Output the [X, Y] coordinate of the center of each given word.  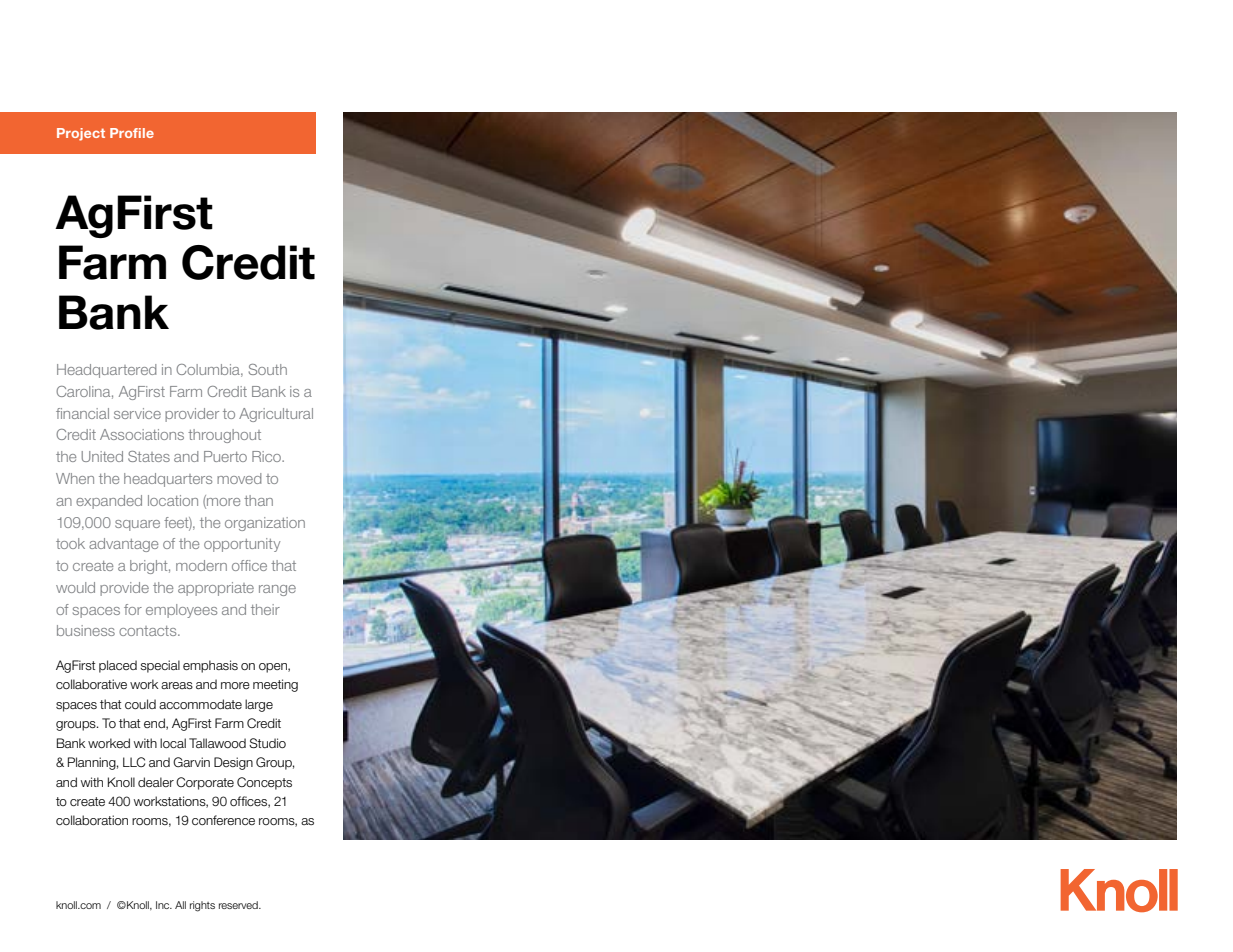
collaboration [92, 820]
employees [181, 611]
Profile [132, 133]
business [86, 630]
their [265, 609]
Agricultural [276, 415]
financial [82, 413]
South [268, 369]
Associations [142, 434]
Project [81, 134]
